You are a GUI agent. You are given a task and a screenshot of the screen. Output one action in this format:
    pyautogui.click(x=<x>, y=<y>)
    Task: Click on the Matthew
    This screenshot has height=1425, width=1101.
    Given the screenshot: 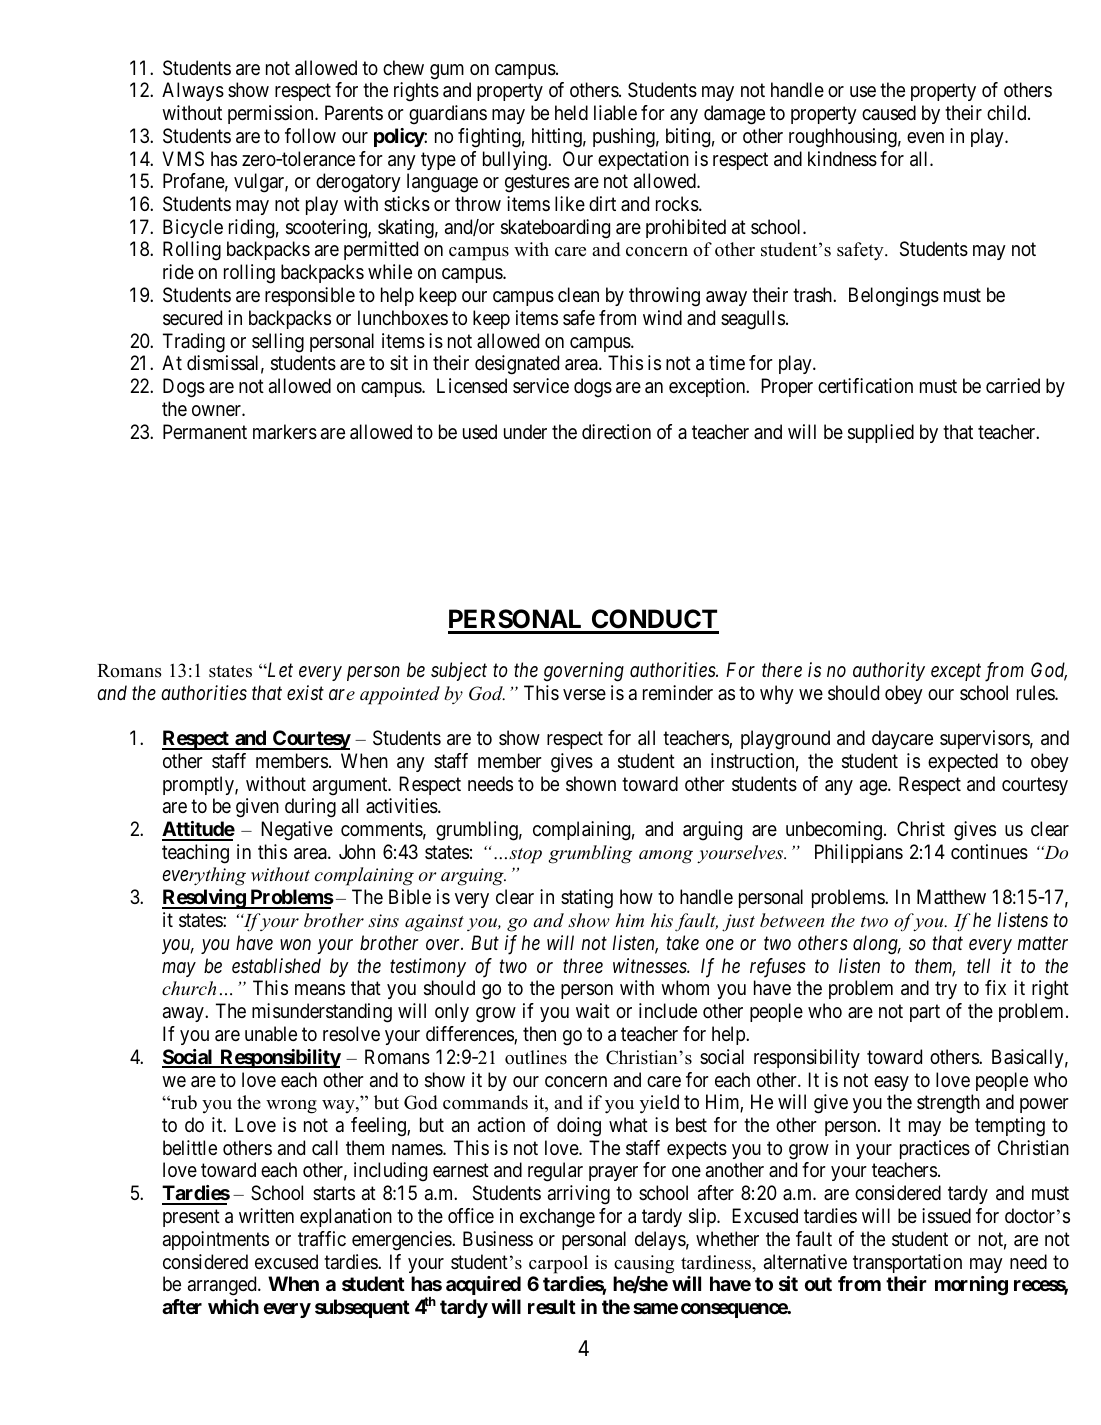 What is the action you would take?
    pyautogui.click(x=951, y=897)
